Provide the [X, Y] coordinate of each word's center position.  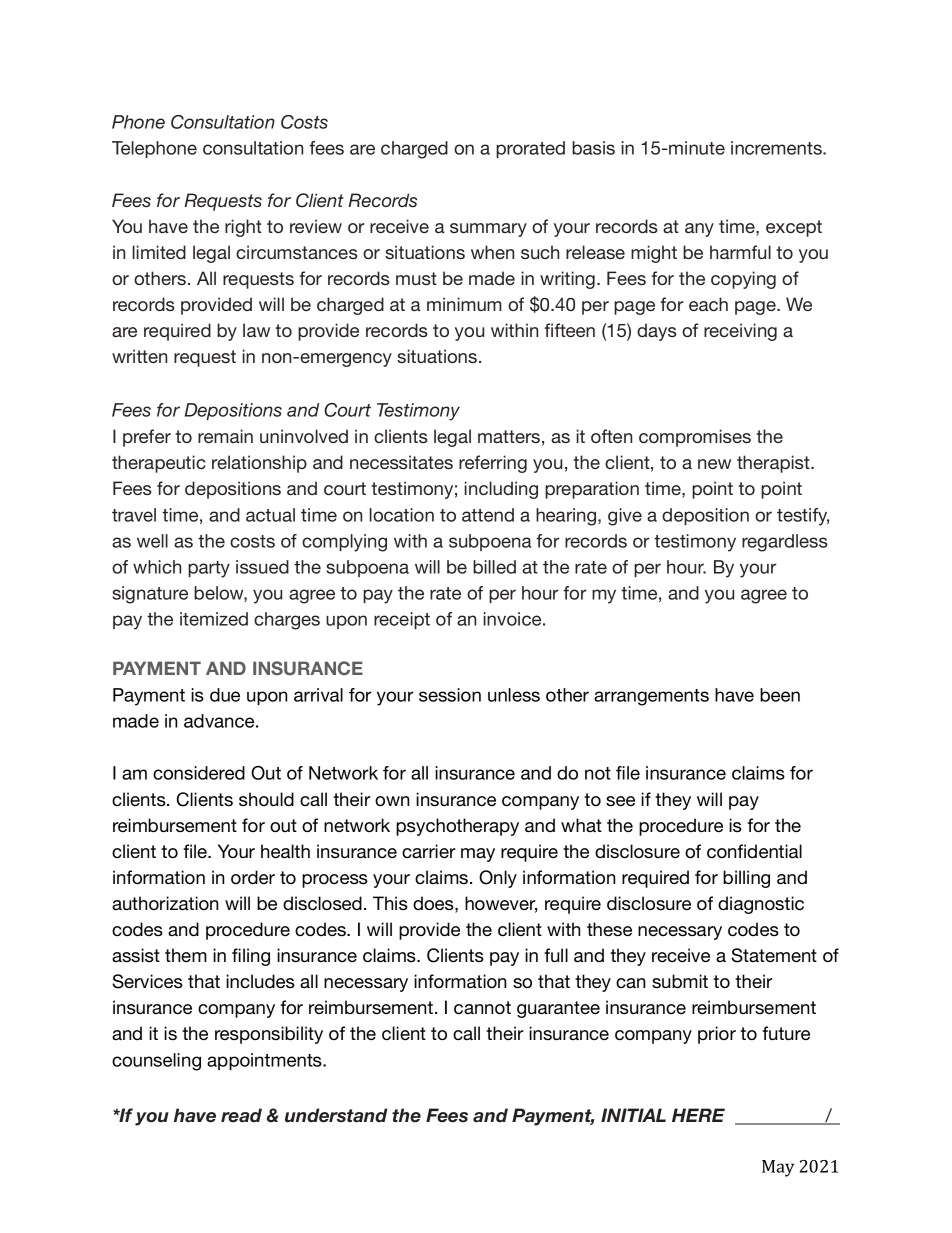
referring [493, 464]
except [794, 228]
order [253, 877]
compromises [695, 438]
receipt [402, 620]
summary [488, 230]
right [243, 228]
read [241, 1115]
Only [498, 879]
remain [225, 436]
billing [746, 879]
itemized [214, 619]
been [780, 695]
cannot [482, 1007]
